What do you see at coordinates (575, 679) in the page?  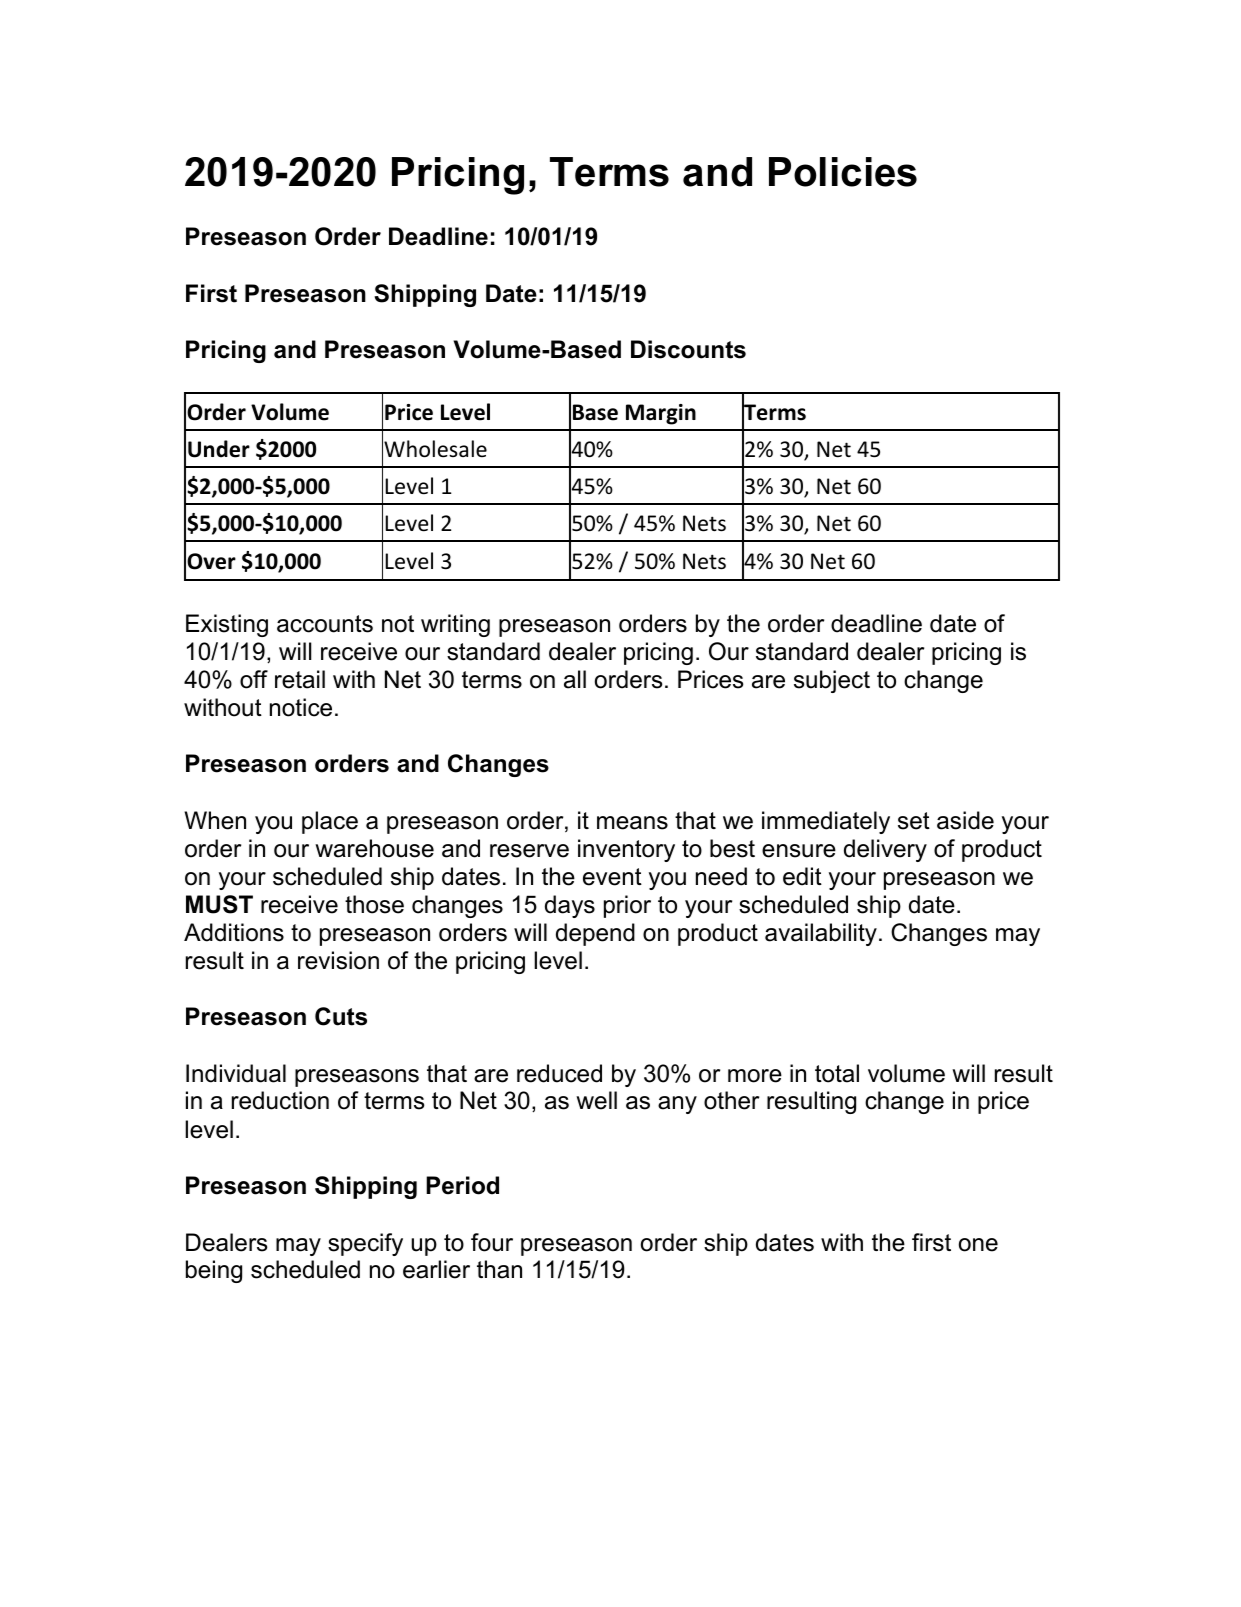 I see `all` at bounding box center [575, 679].
